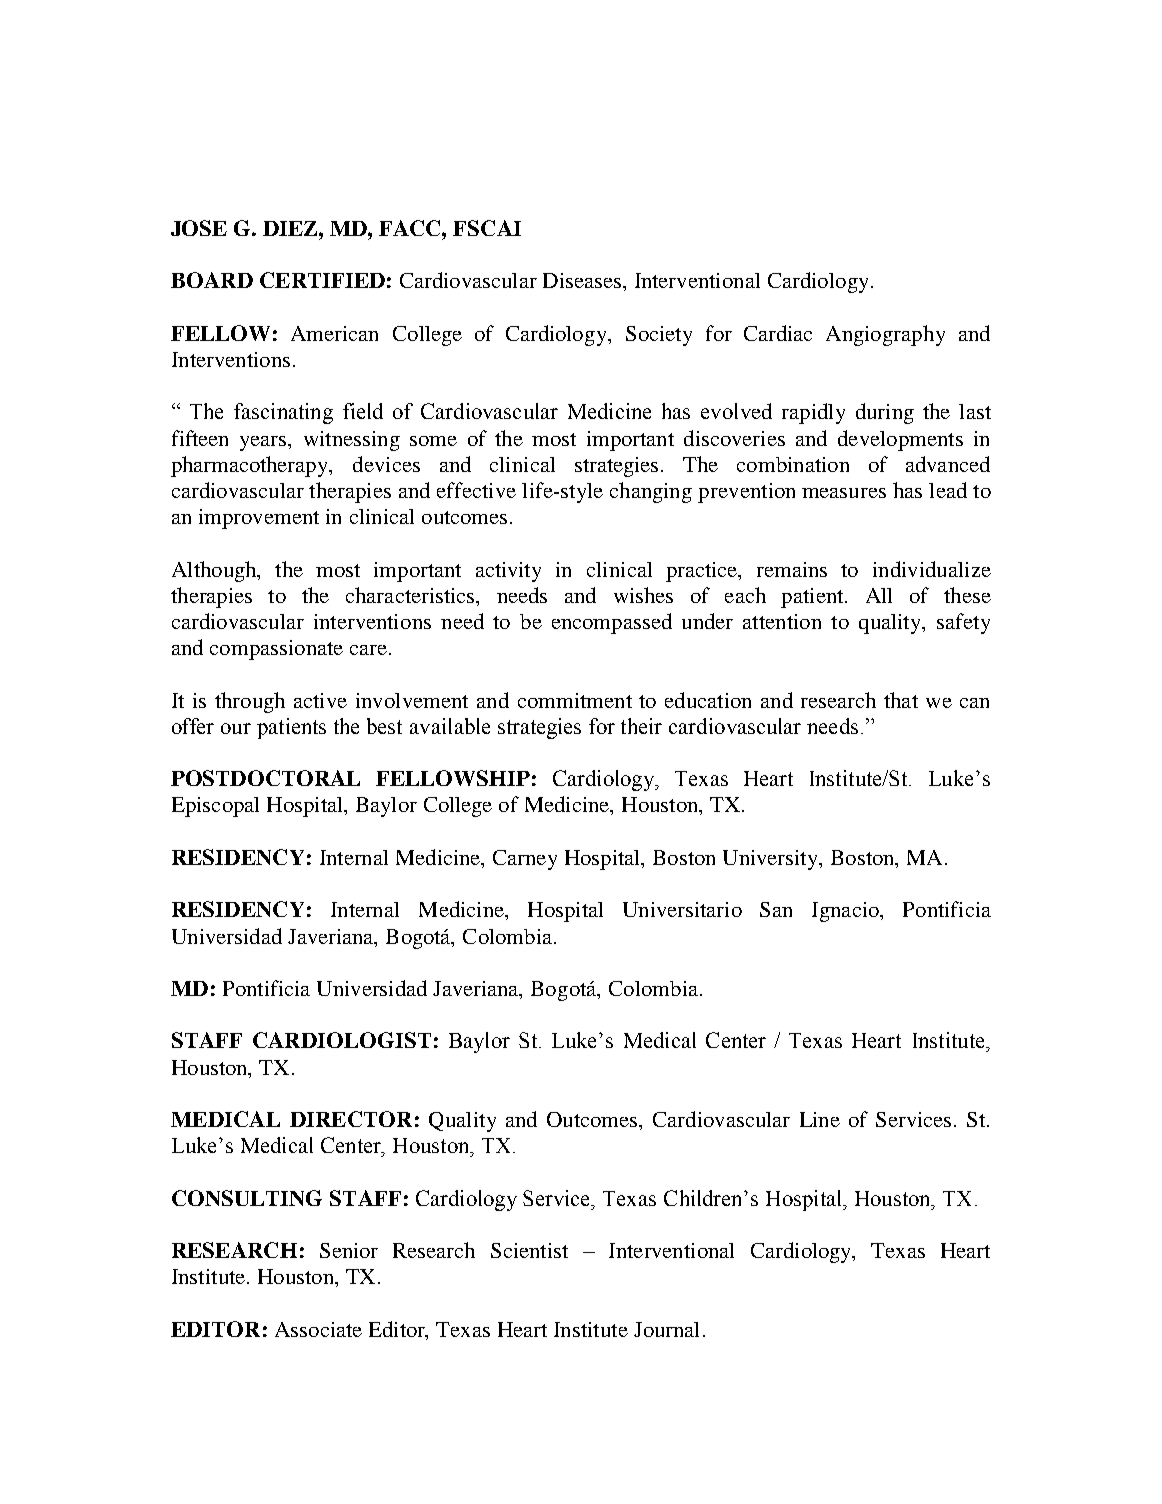 Image resolution: width=1162 pixels, height=1504 pixels. Describe the element at coordinates (651, 492) in the screenshot. I see `changing` at that location.
